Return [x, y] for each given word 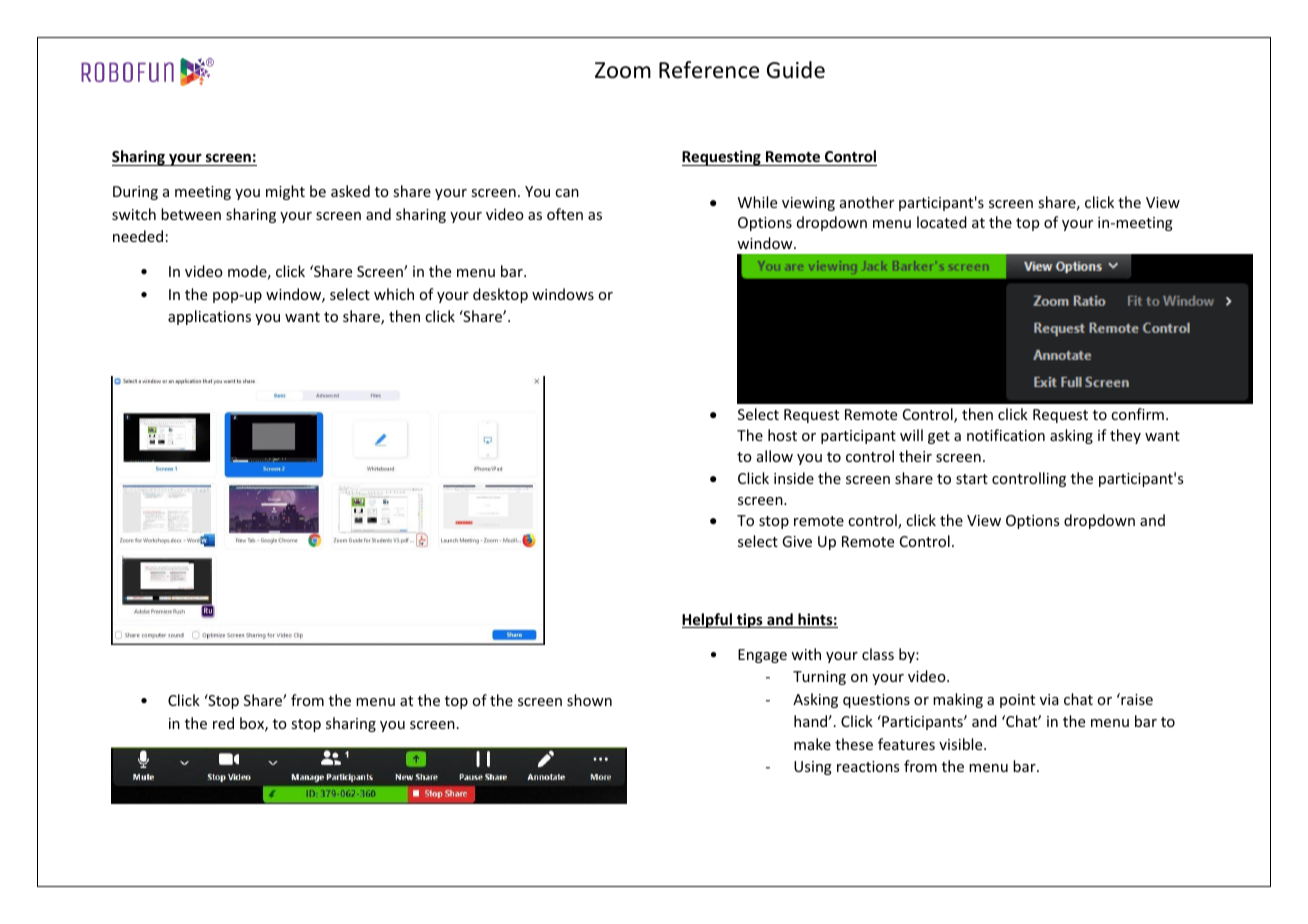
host [782, 435]
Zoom [623, 70]
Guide [796, 70]
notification [1006, 435]
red [223, 723]
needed [138, 236]
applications [209, 317]
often [565, 214]
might [285, 192]
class [878, 654]
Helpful [708, 620]
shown [589, 700]
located [942, 222]
